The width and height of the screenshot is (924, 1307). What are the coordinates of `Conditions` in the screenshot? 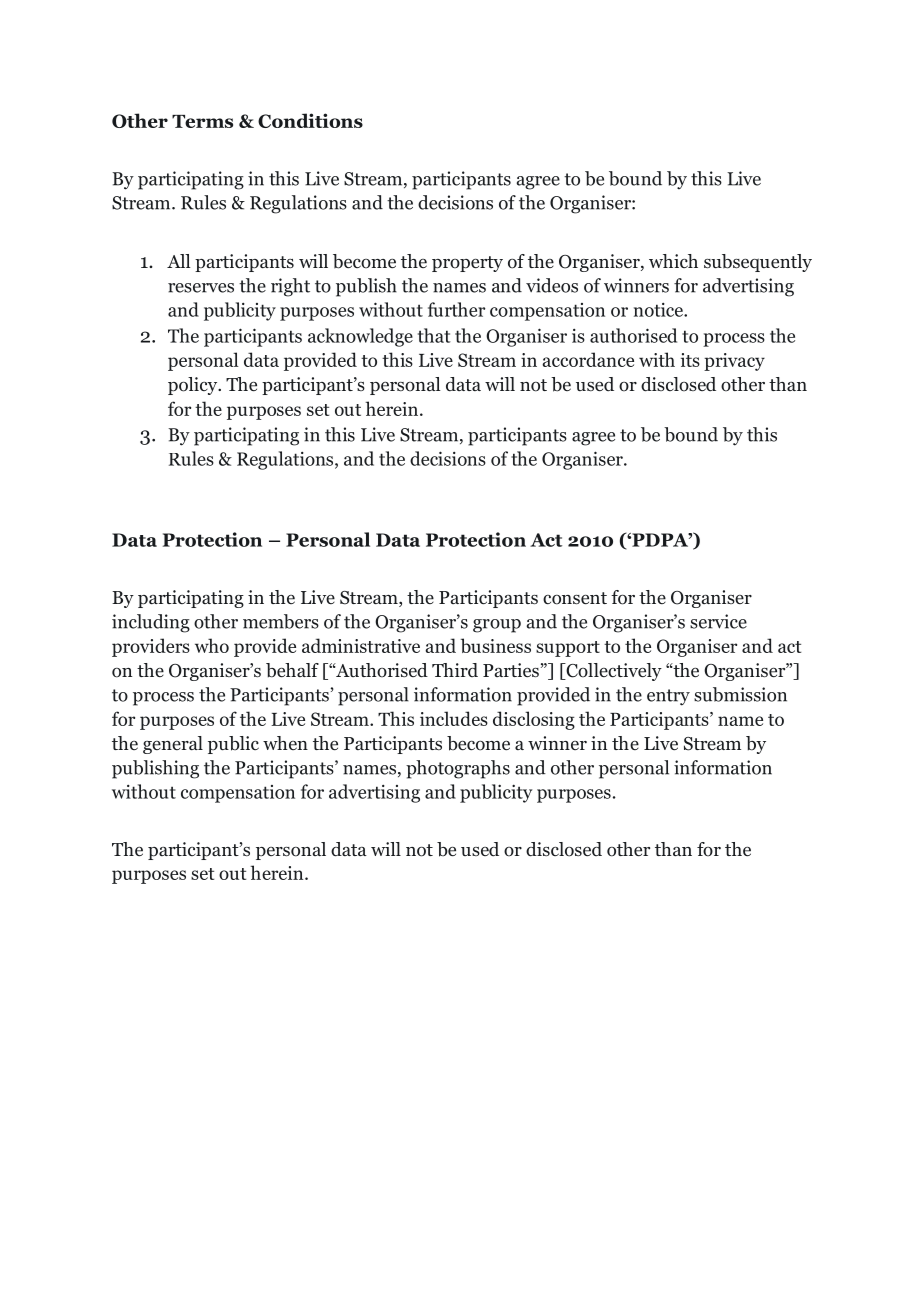 It's located at (310, 120).
